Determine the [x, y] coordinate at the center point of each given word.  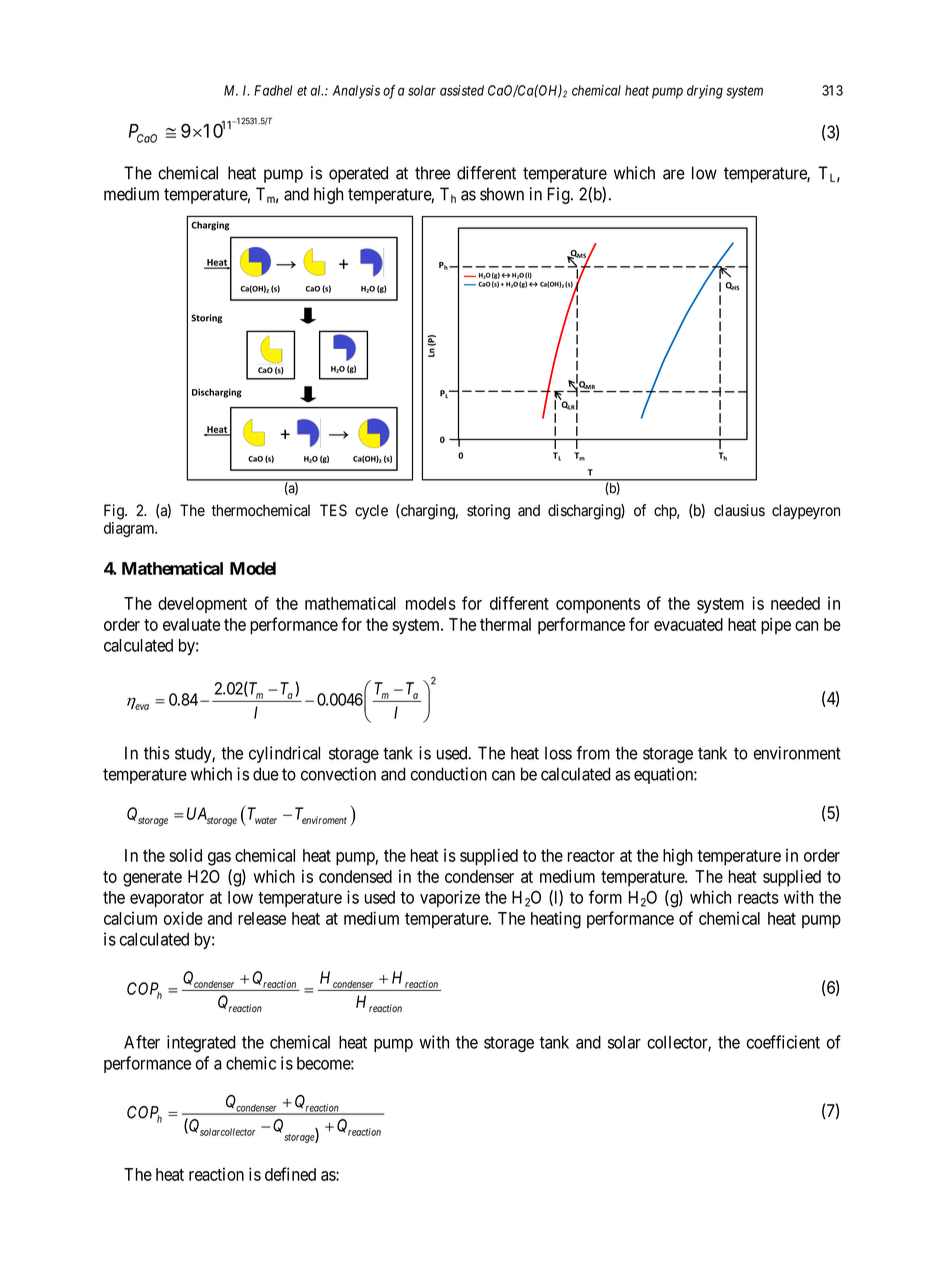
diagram [130, 529]
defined [290, 1174]
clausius [739, 510]
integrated [201, 1043]
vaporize [450, 898]
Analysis [356, 92]
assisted [462, 90]
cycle [371, 512]
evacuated [688, 624]
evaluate [191, 624]
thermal [505, 624]
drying [705, 92]
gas [219, 859]
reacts [758, 898]
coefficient [783, 1042]
